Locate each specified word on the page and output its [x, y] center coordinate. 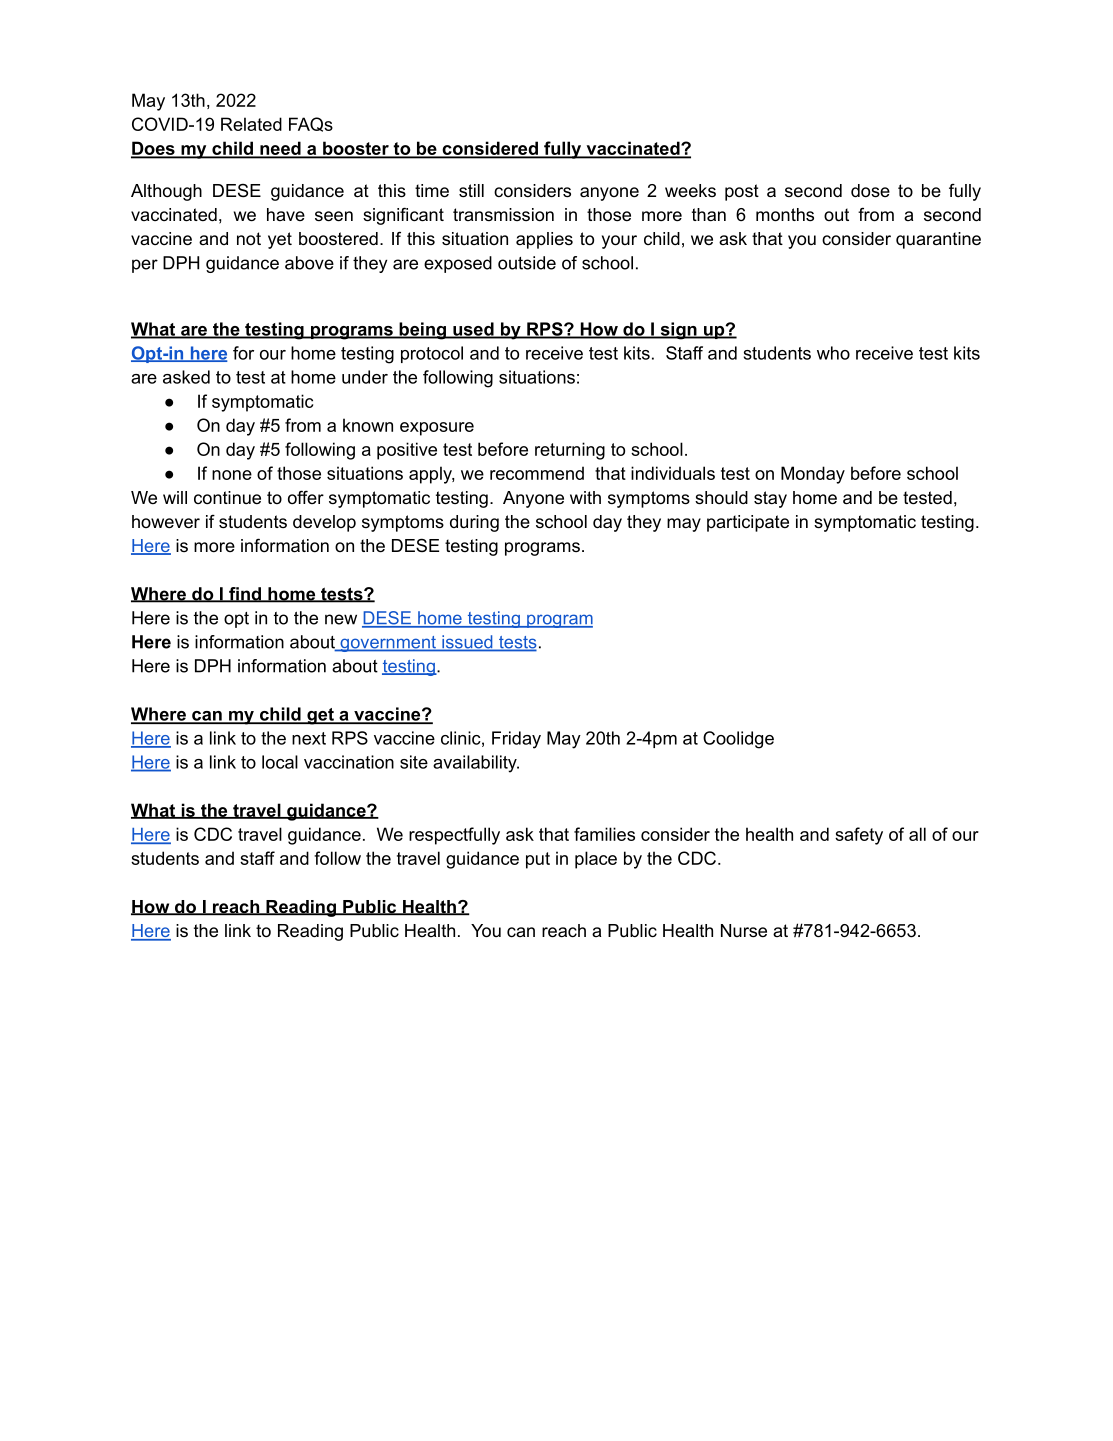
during [474, 523]
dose [870, 191]
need [280, 149]
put [538, 860]
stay [770, 499]
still [471, 191]
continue [227, 497]
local [280, 762]
